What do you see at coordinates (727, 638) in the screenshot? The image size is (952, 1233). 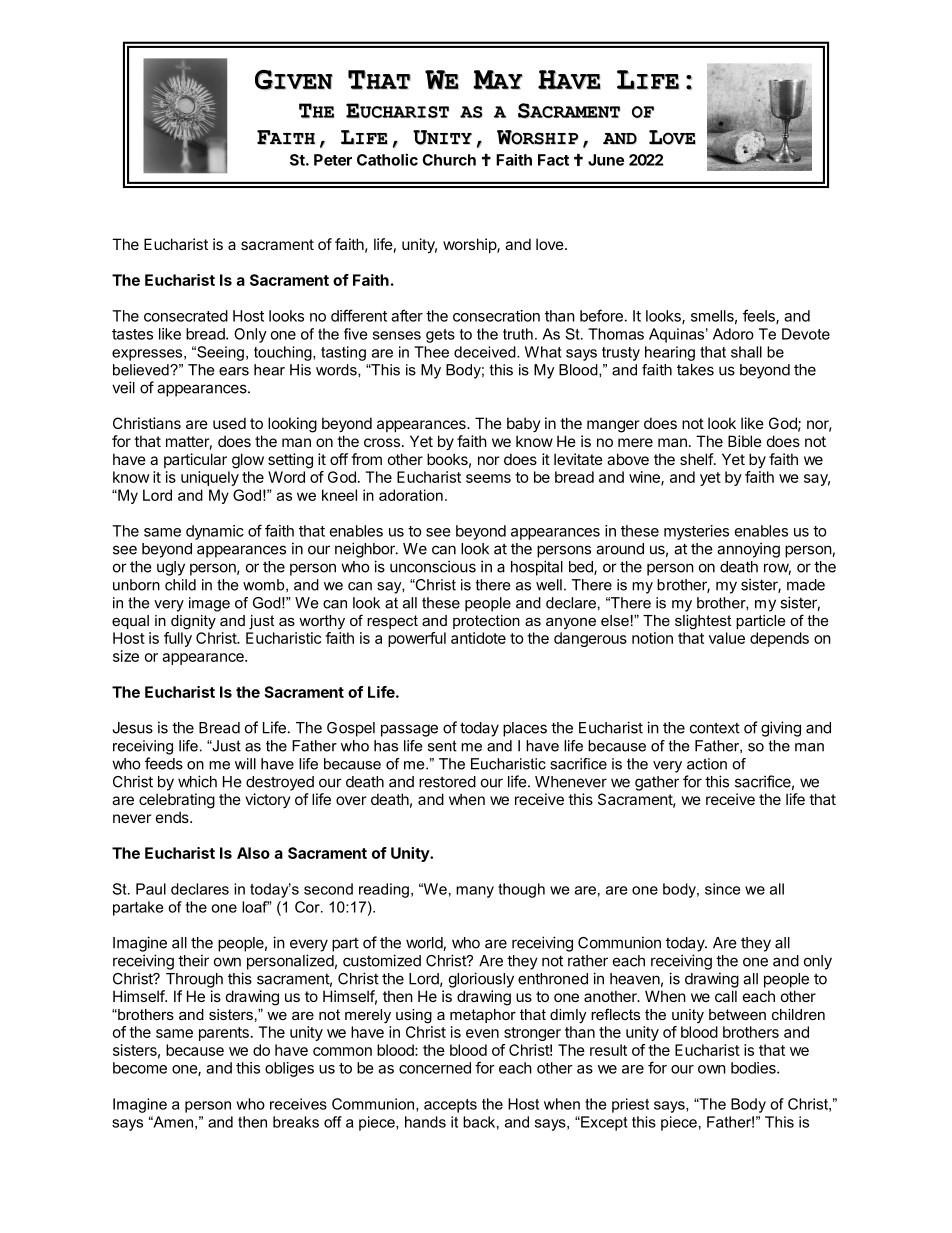 I see `value` at bounding box center [727, 638].
